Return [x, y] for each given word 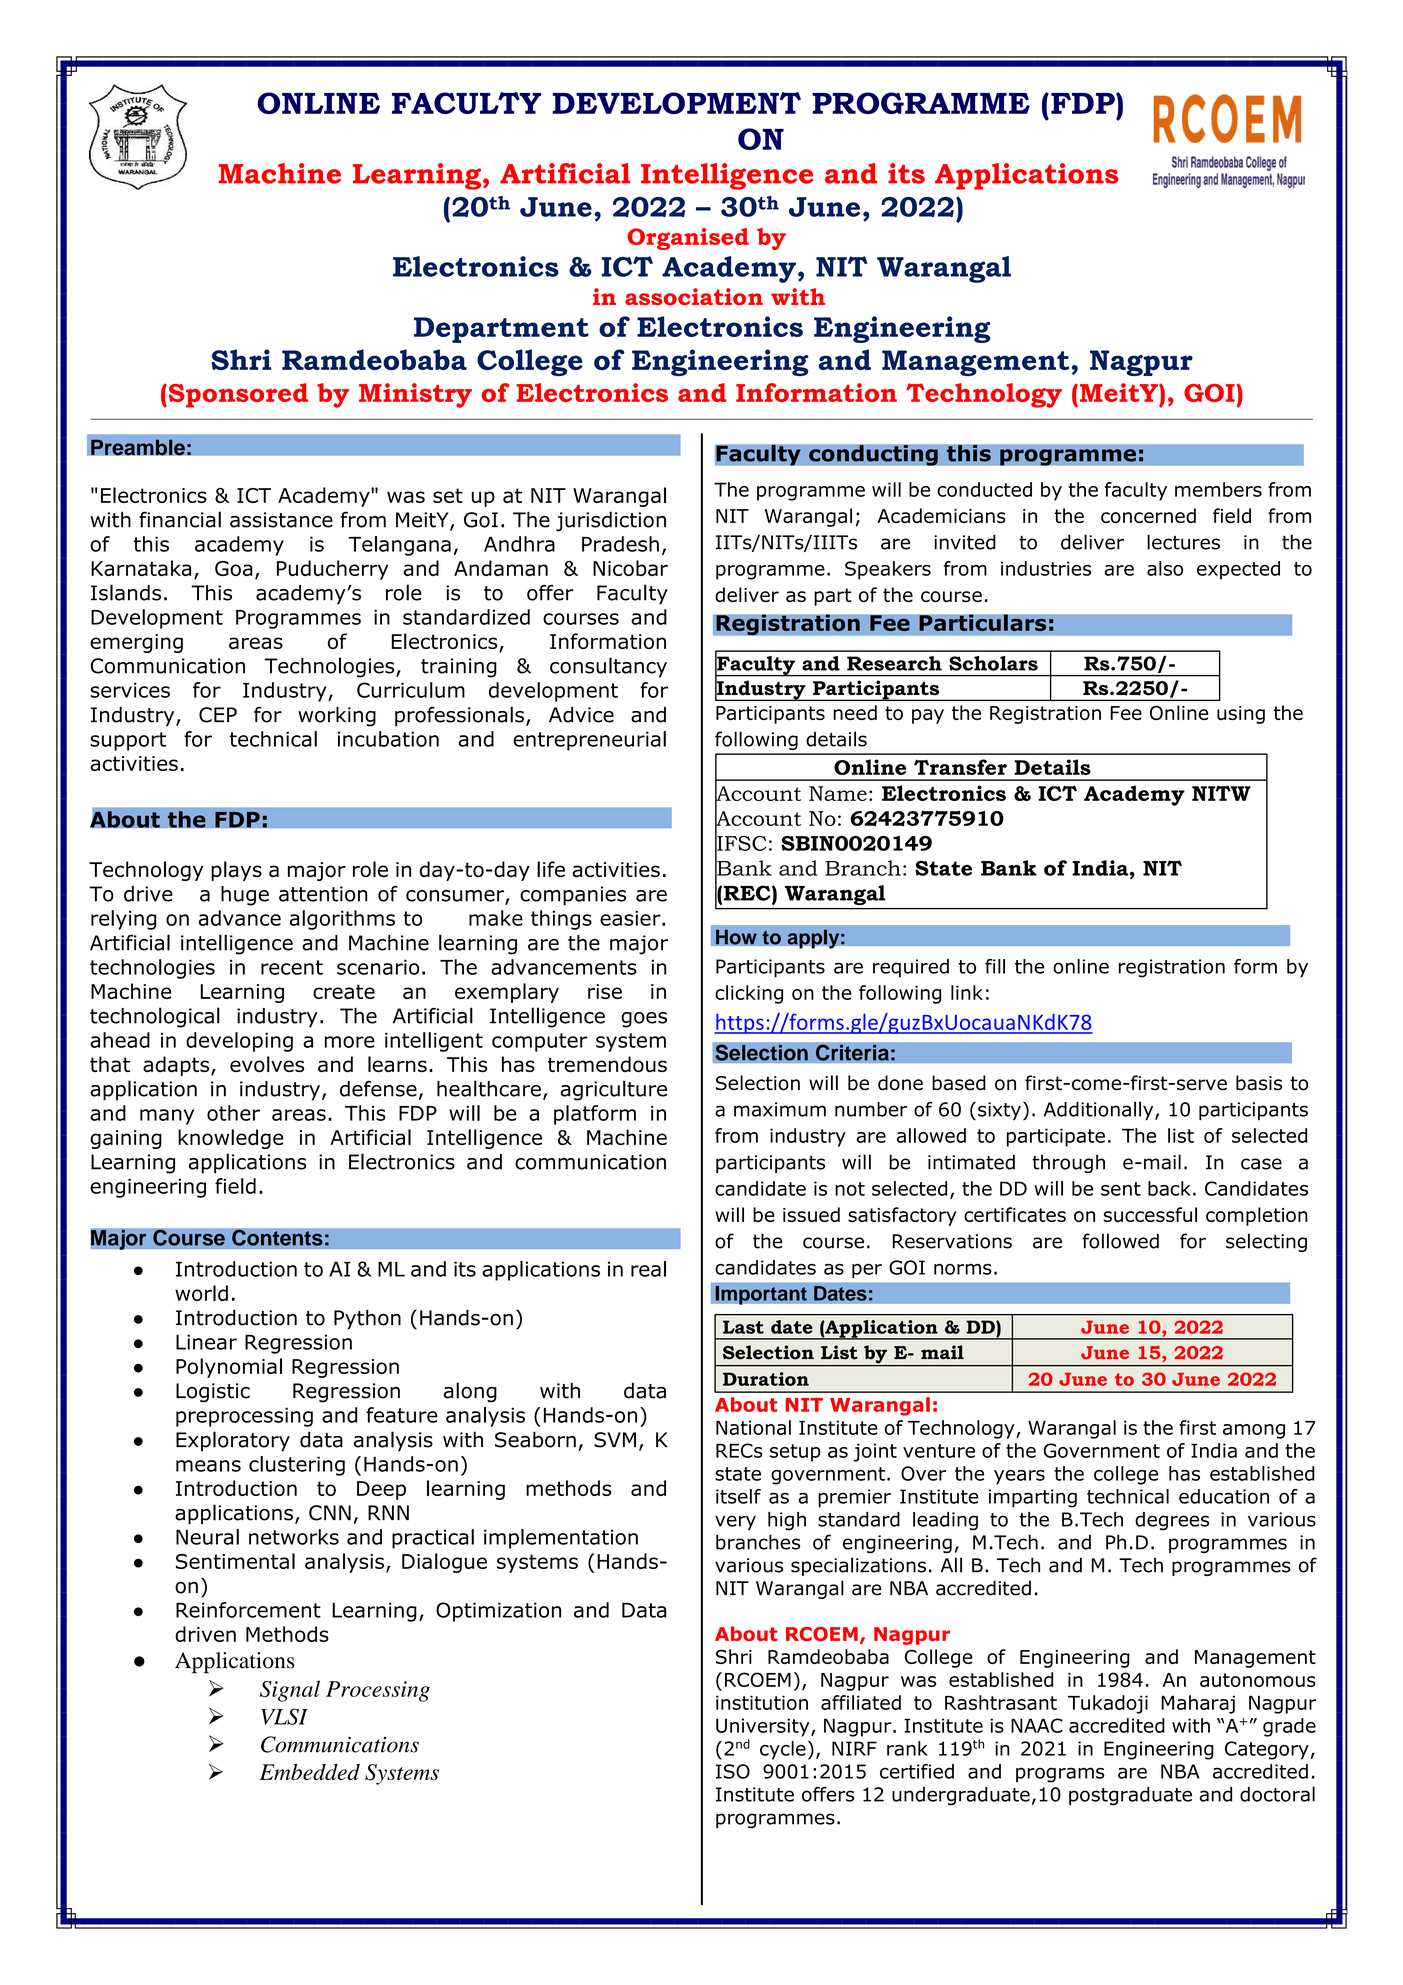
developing [239, 1042]
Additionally [1100, 1110]
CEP [218, 715]
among [1254, 1431]
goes [644, 1020]
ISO [733, 1771]
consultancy [608, 667]
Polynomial [229, 1368]
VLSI [284, 1716]
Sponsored [237, 395]
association [694, 297]
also [1165, 568]
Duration [766, 1379]
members [1218, 489]
